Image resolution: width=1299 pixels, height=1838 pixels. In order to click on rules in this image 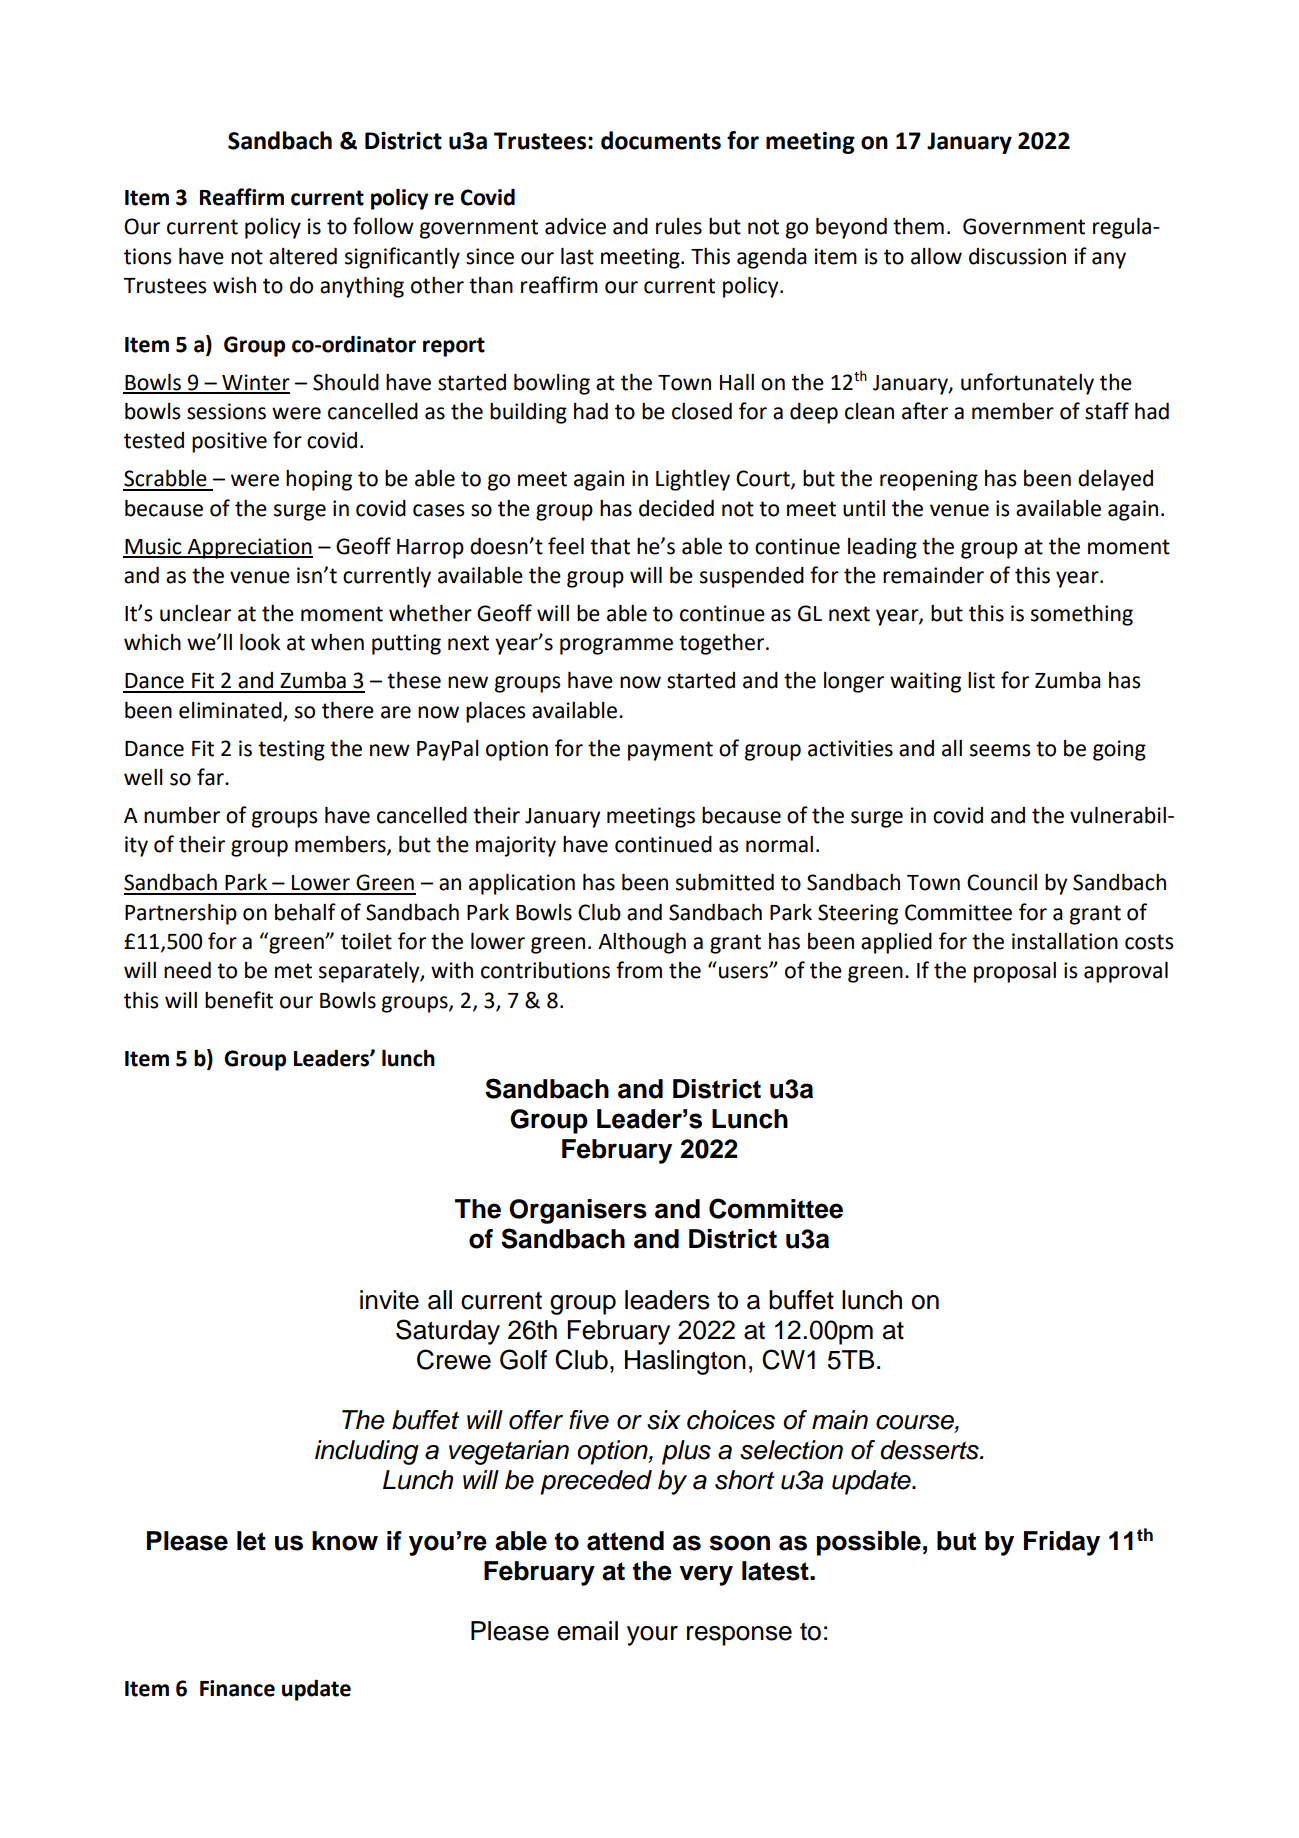, I will do `click(679, 226)`.
